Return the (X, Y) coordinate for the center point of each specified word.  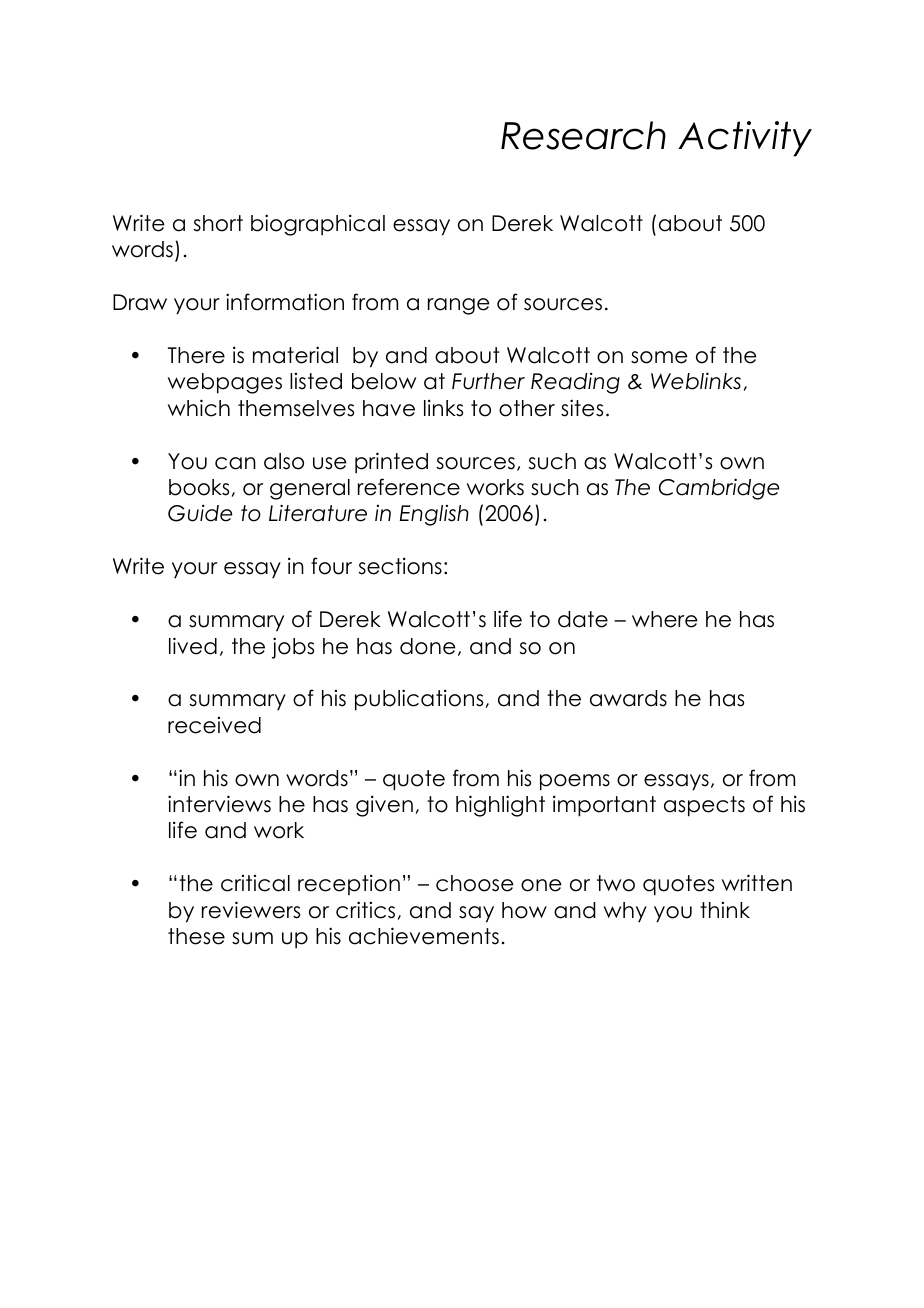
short (218, 223)
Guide (200, 513)
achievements (424, 936)
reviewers (251, 910)
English (434, 515)
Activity (745, 139)
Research (583, 135)
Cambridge (719, 489)
